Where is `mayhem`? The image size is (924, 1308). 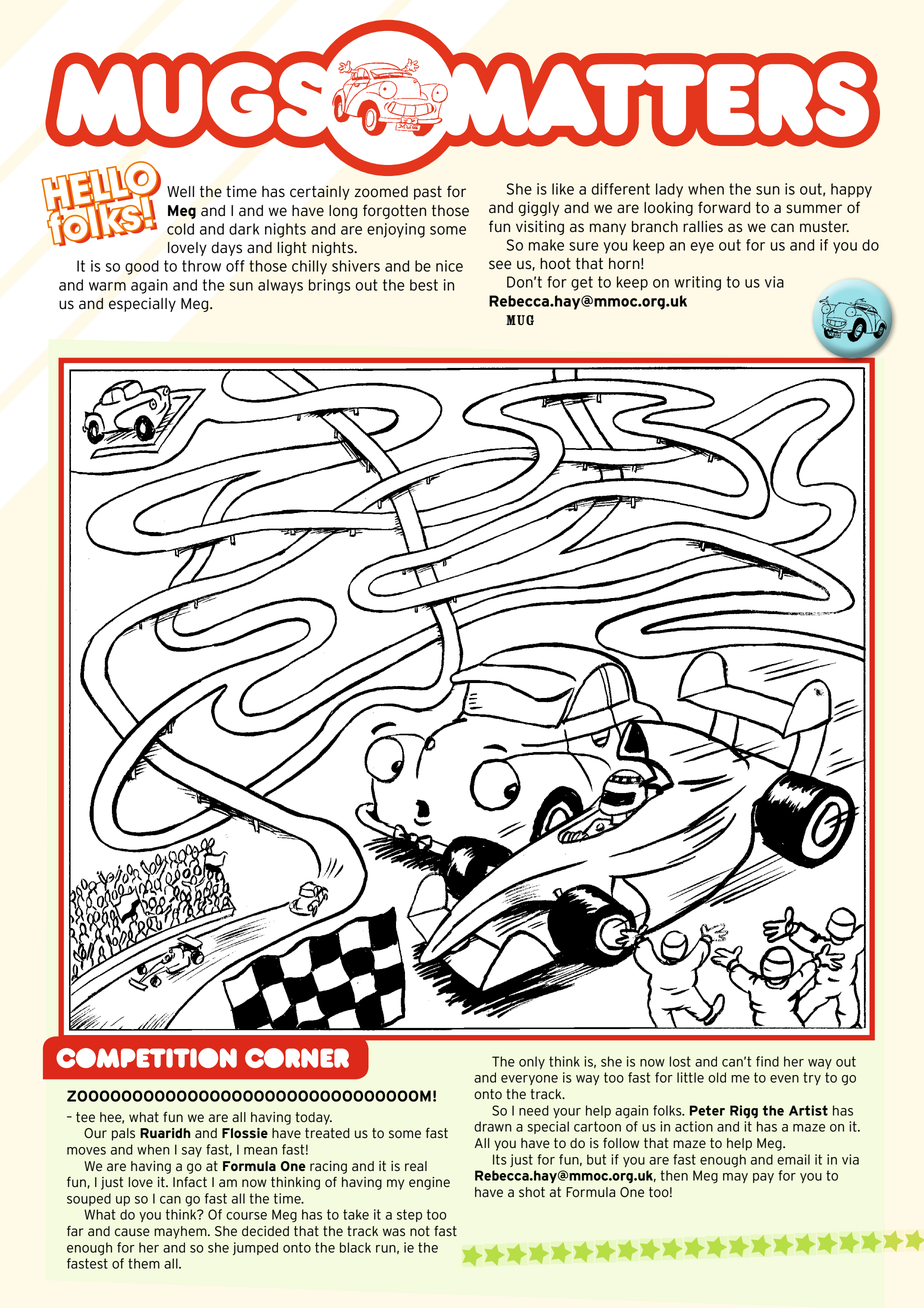 mayhem is located at coordinates (181, 1232).
